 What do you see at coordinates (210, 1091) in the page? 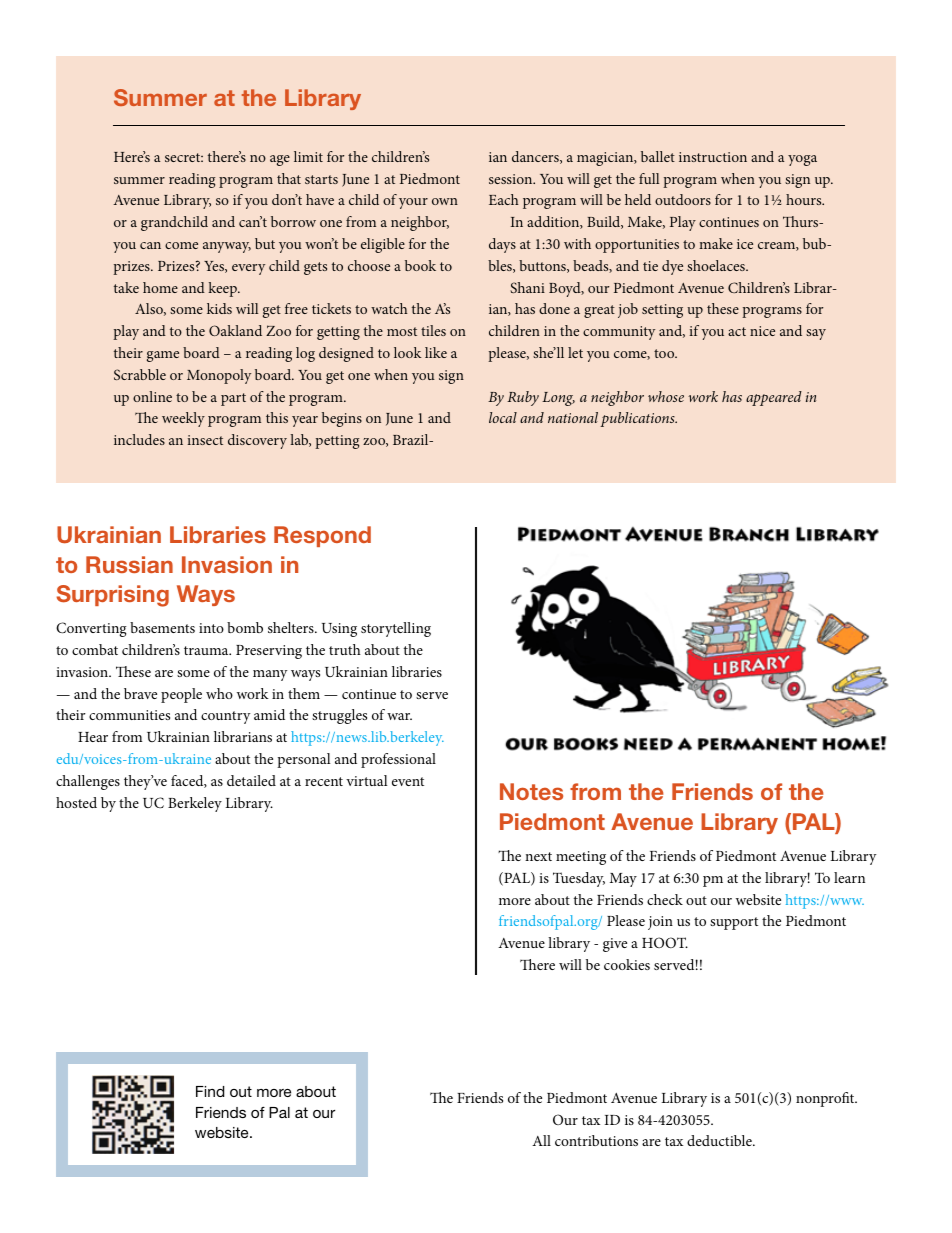
I see `Find` at bounding box center [210, 1091].
